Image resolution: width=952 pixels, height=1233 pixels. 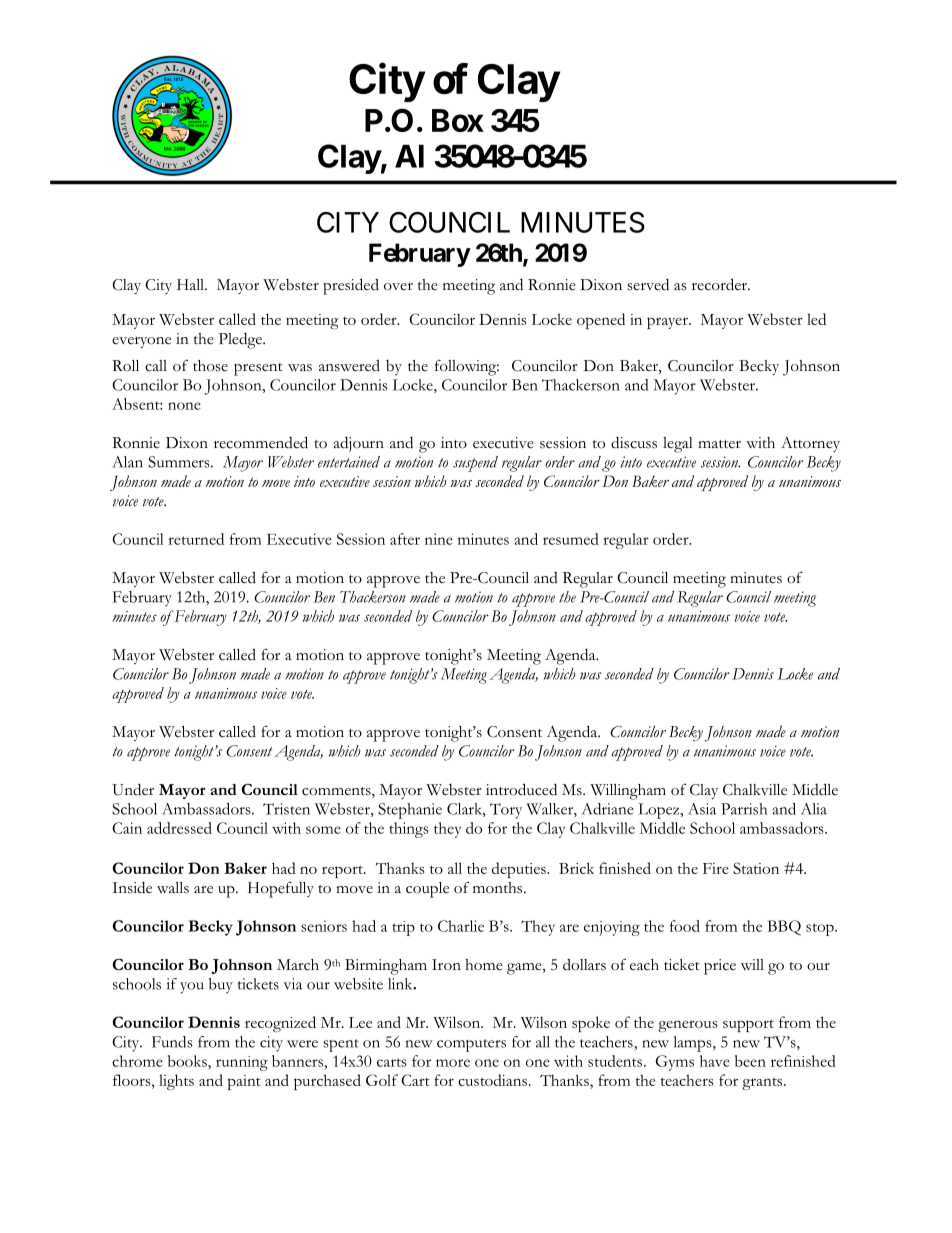 What do you see at coordinates (458, 120) in the page?
I see `Box` at bounding box center [458, 120].
